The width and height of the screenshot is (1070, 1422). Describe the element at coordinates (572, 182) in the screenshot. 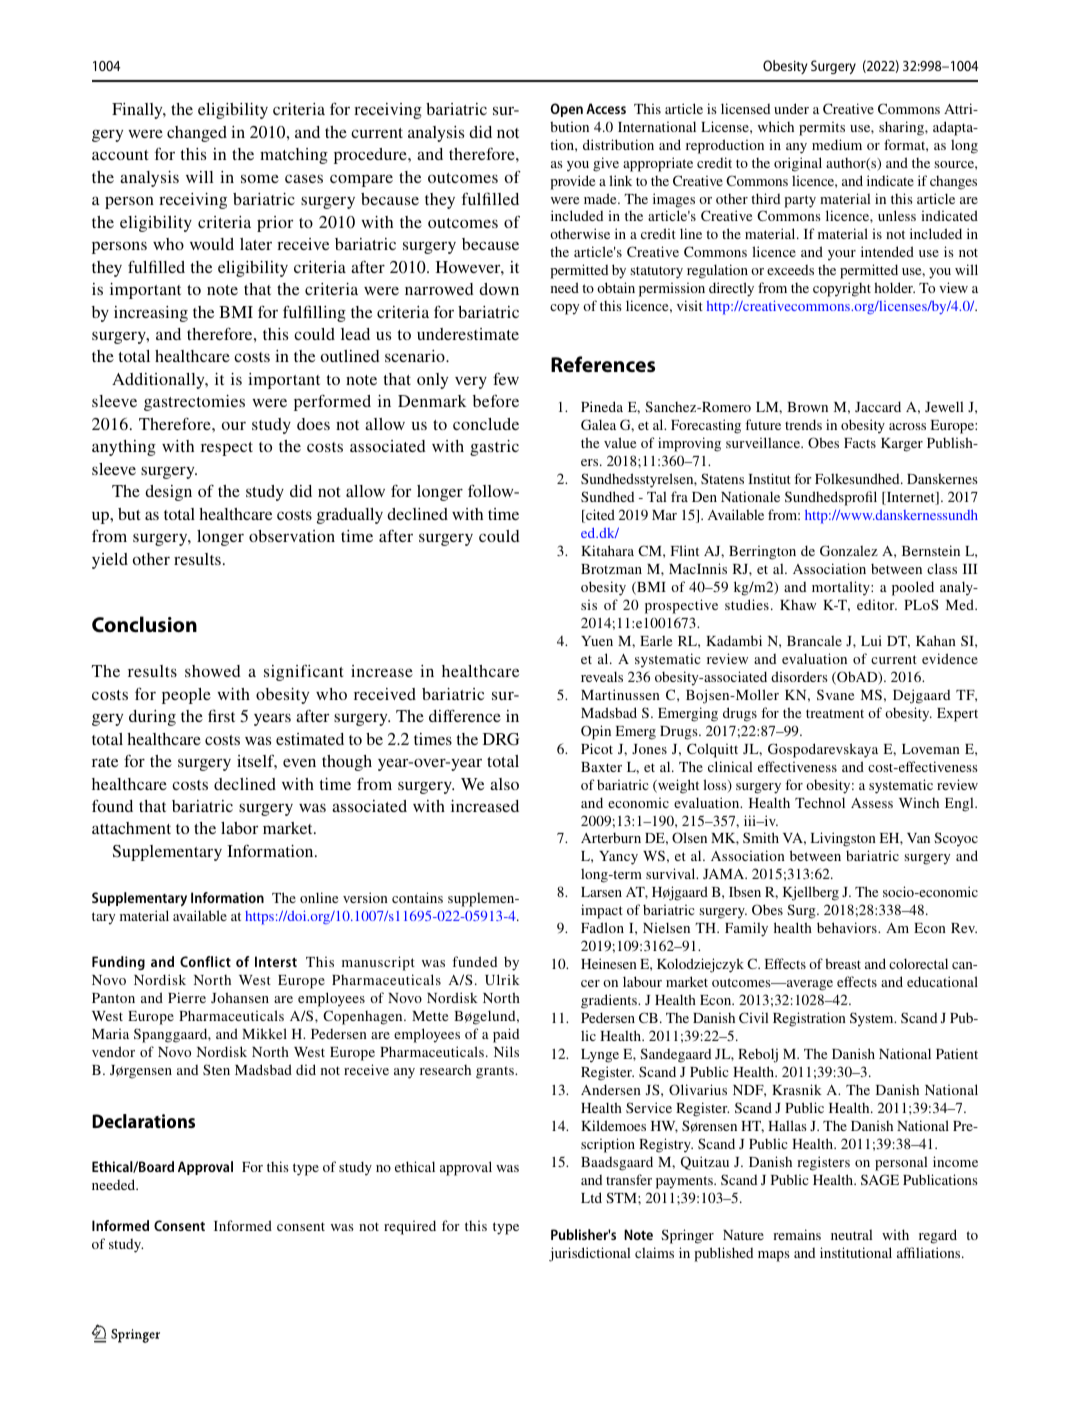

I see `provide` at that location.
